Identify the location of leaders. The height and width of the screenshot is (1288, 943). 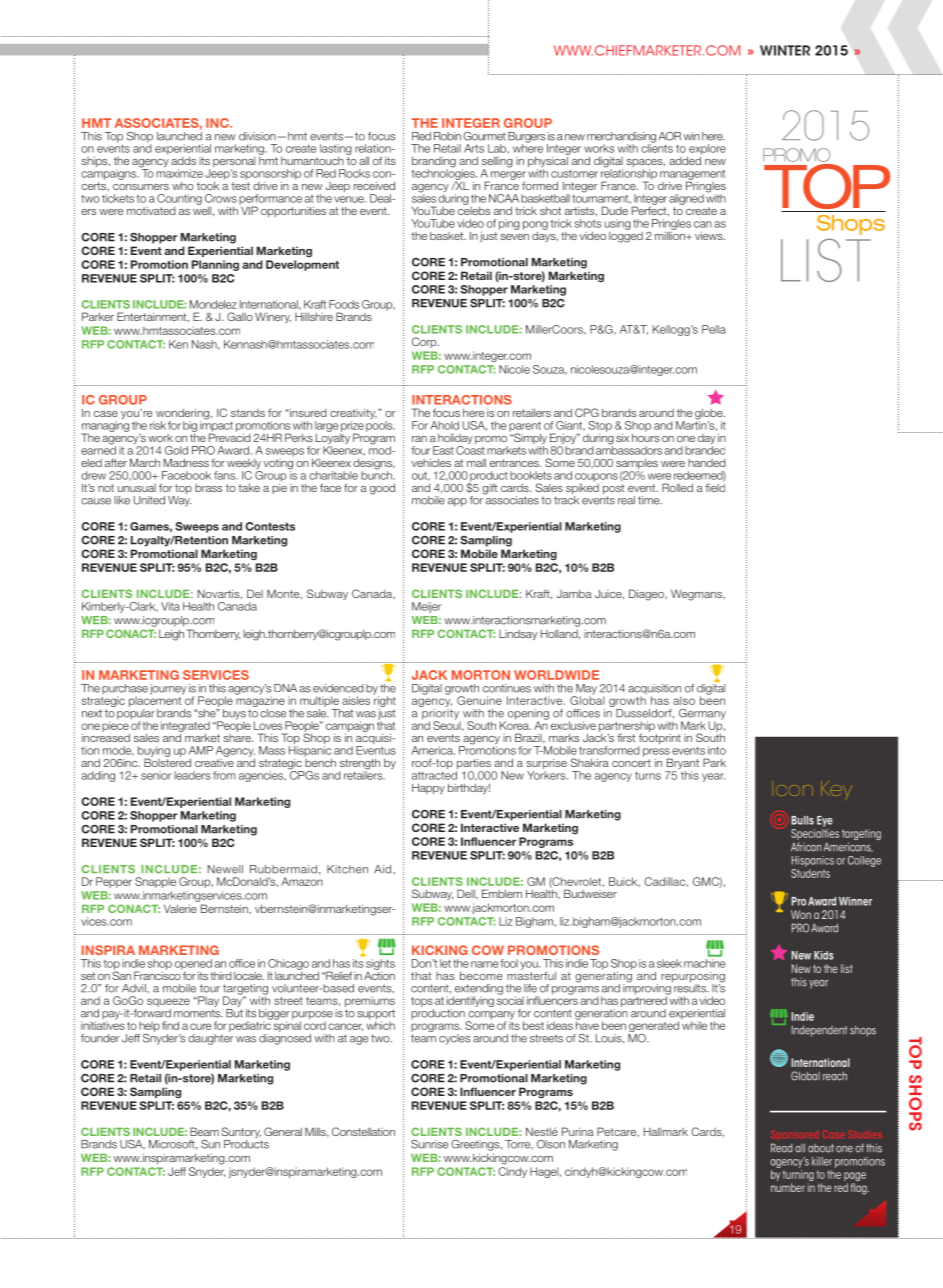
(192, 775).
